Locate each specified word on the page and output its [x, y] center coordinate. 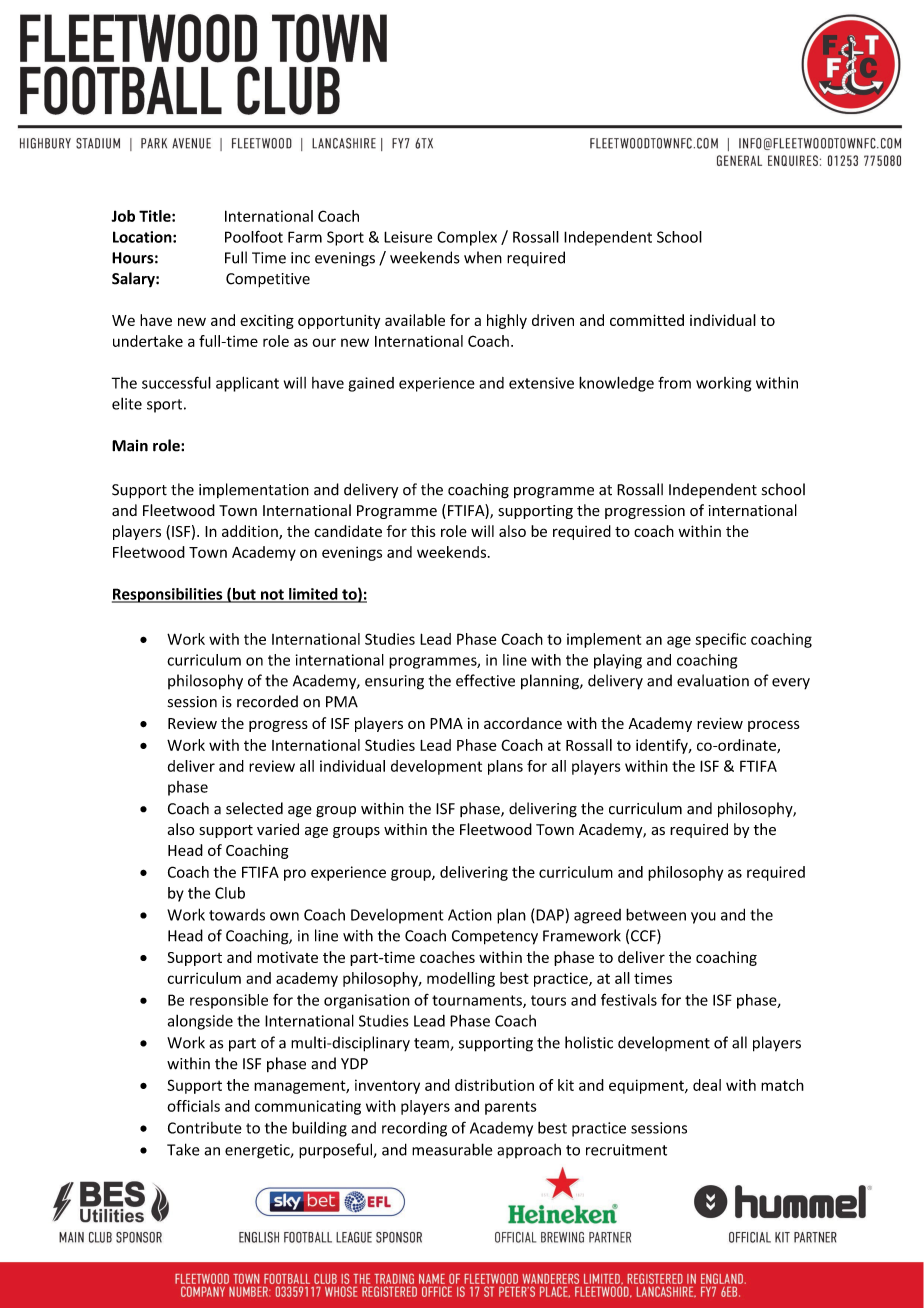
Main [130, 446]
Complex [467, 238]
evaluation [713, 680]
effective [485, 680]
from [674, 382]
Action [470, 915]
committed [647, 320]
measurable [452, 1149]
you [703, 918]
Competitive [268, 280]
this [423, 531]
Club [230, 893]
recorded [267, 701]
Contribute [205, 1128]
